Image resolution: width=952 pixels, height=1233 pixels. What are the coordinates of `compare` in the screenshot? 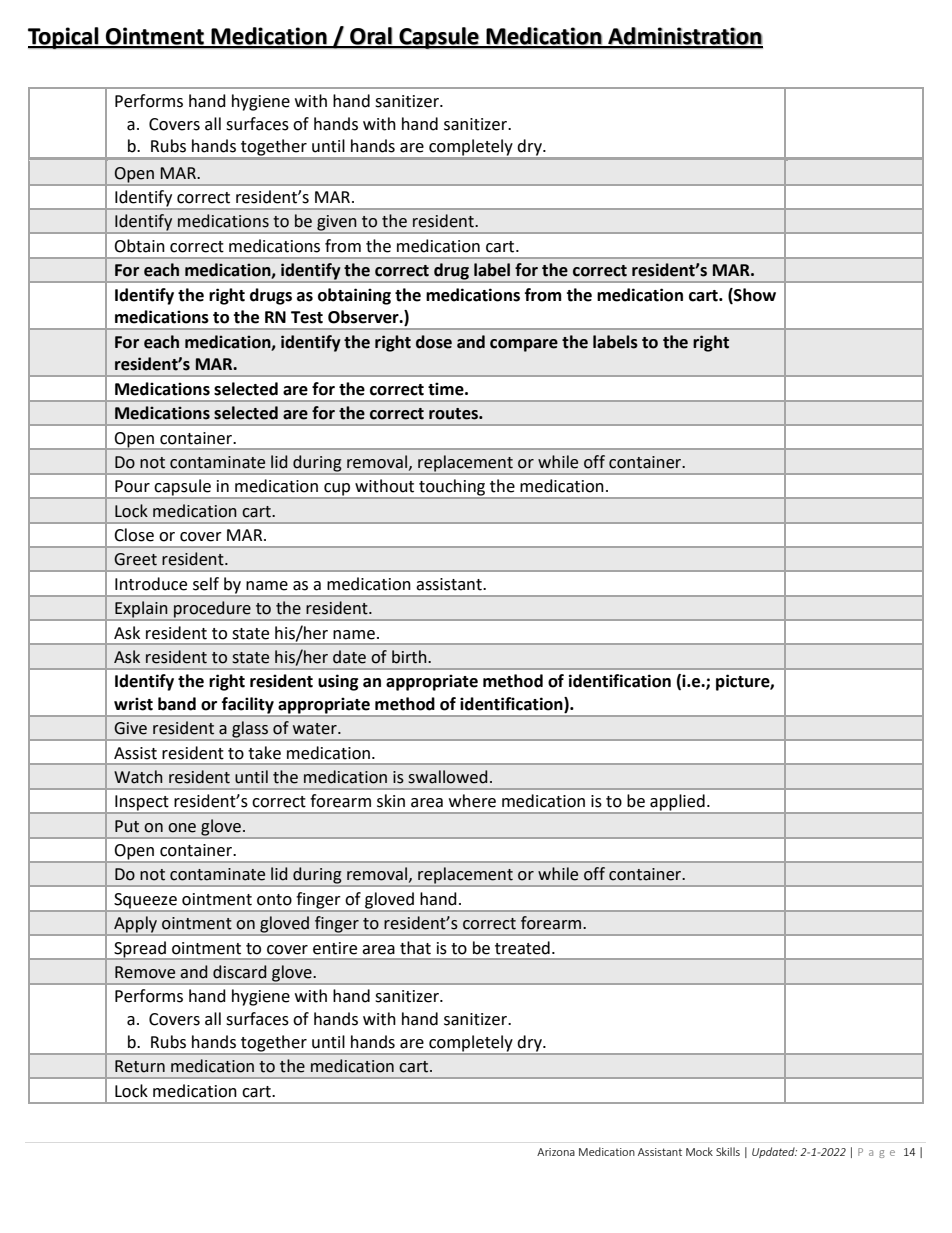 It's located at (524, 345).
